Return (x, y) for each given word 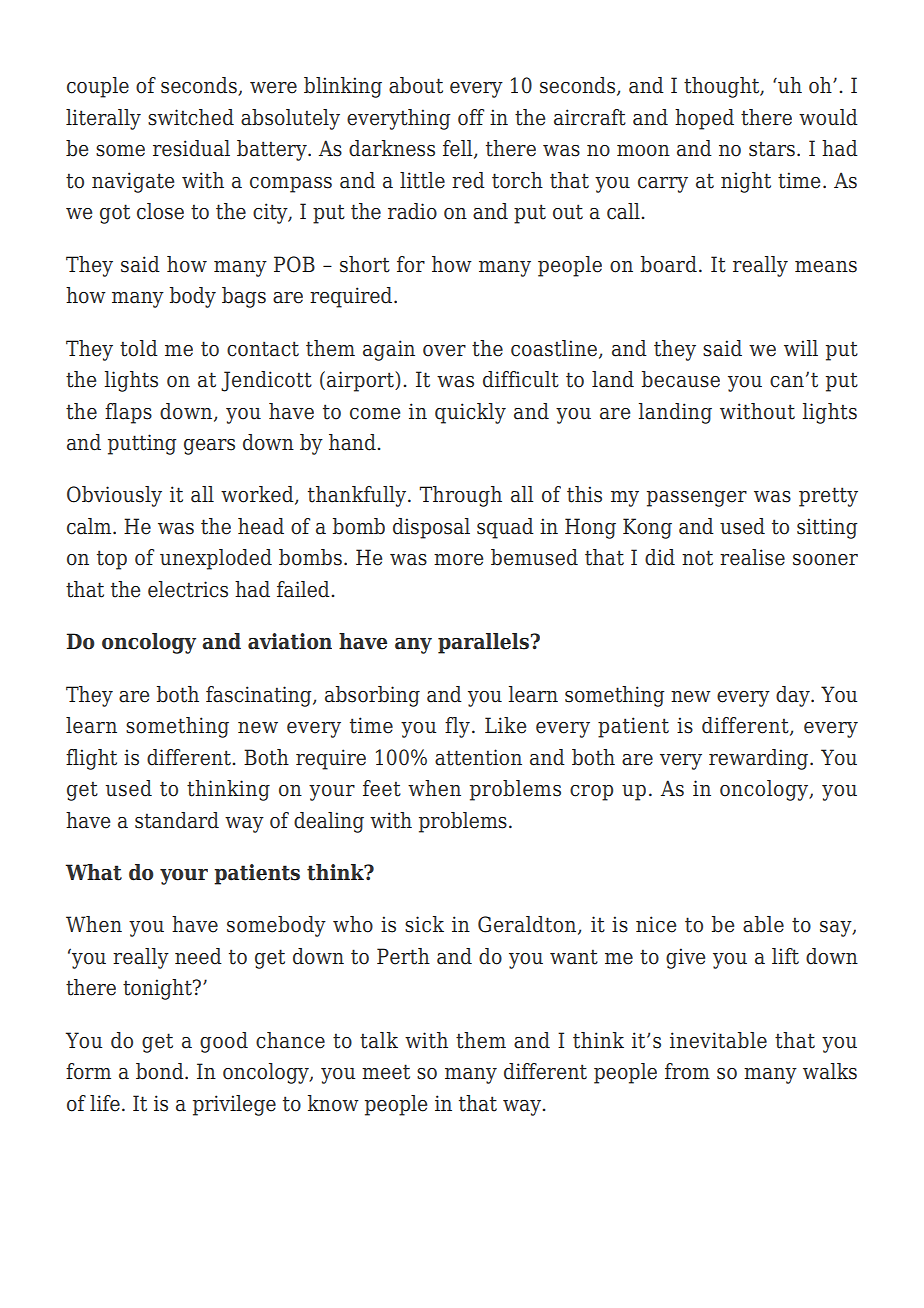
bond (161, 1071)
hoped (704, 119)
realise (752, 557)
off (471, 117)
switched (191, 117)
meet (386, 1072)
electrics (188, 589)
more (458, 560)
